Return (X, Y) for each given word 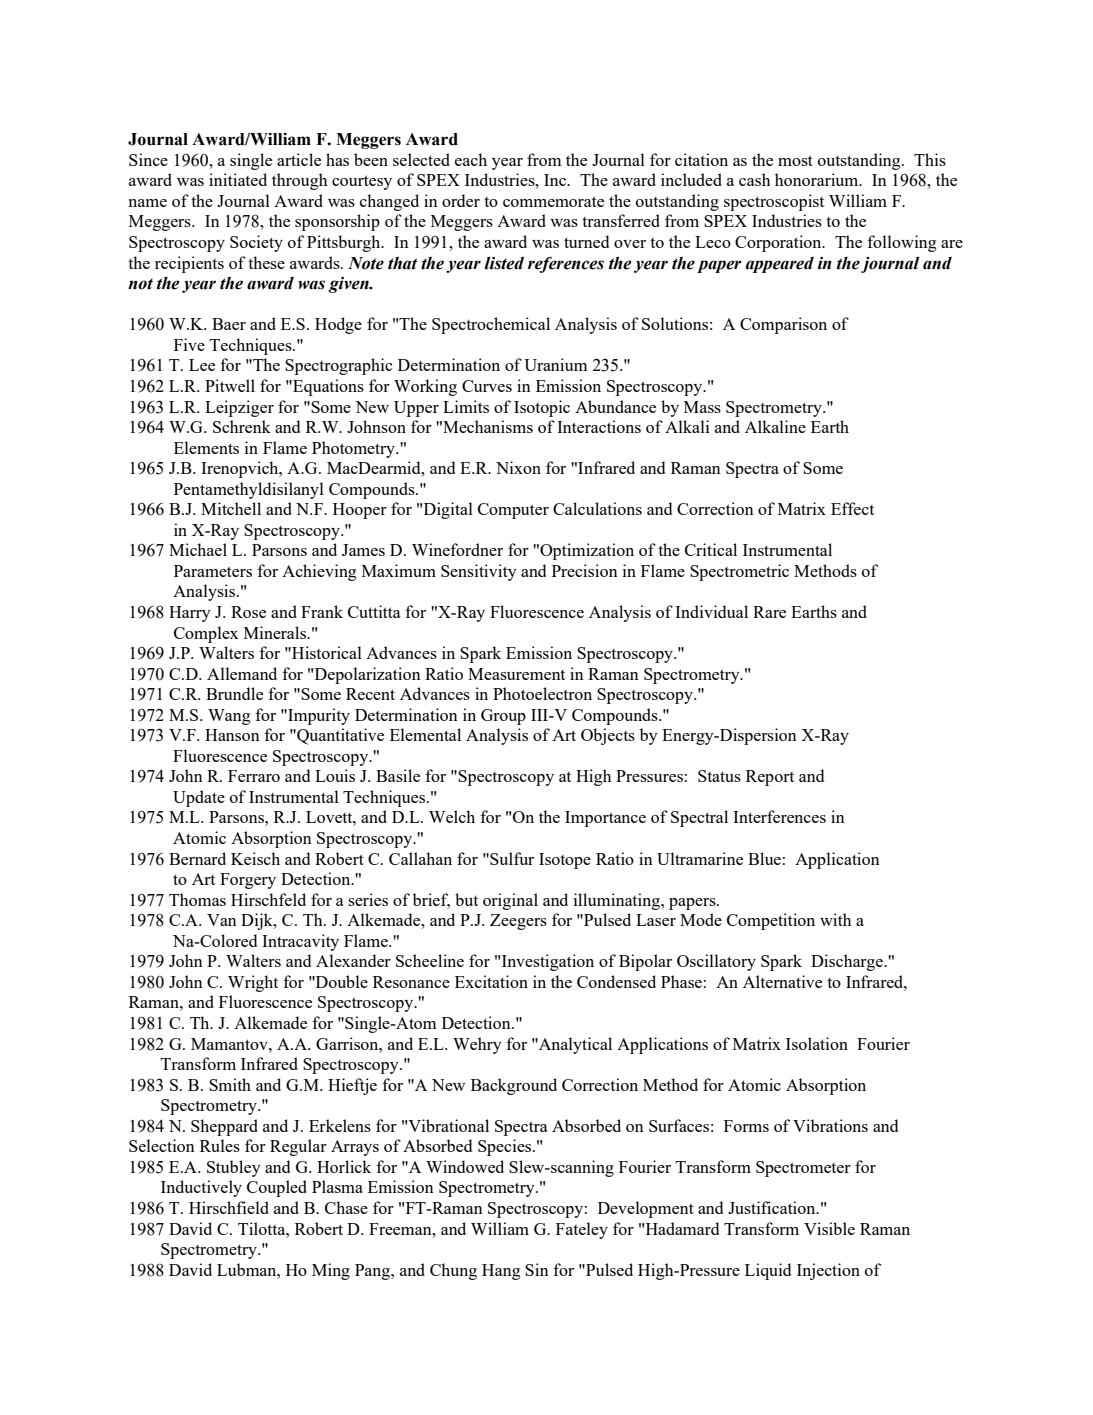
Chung (453, 1271)
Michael (198, 549)
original (510, 901)
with (836, 919)
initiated (238, 179)
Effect (852, 508)
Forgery (248, 881)
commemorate (553, 201)
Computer (513, 511)
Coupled (277, 1188)
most (795, 160)
